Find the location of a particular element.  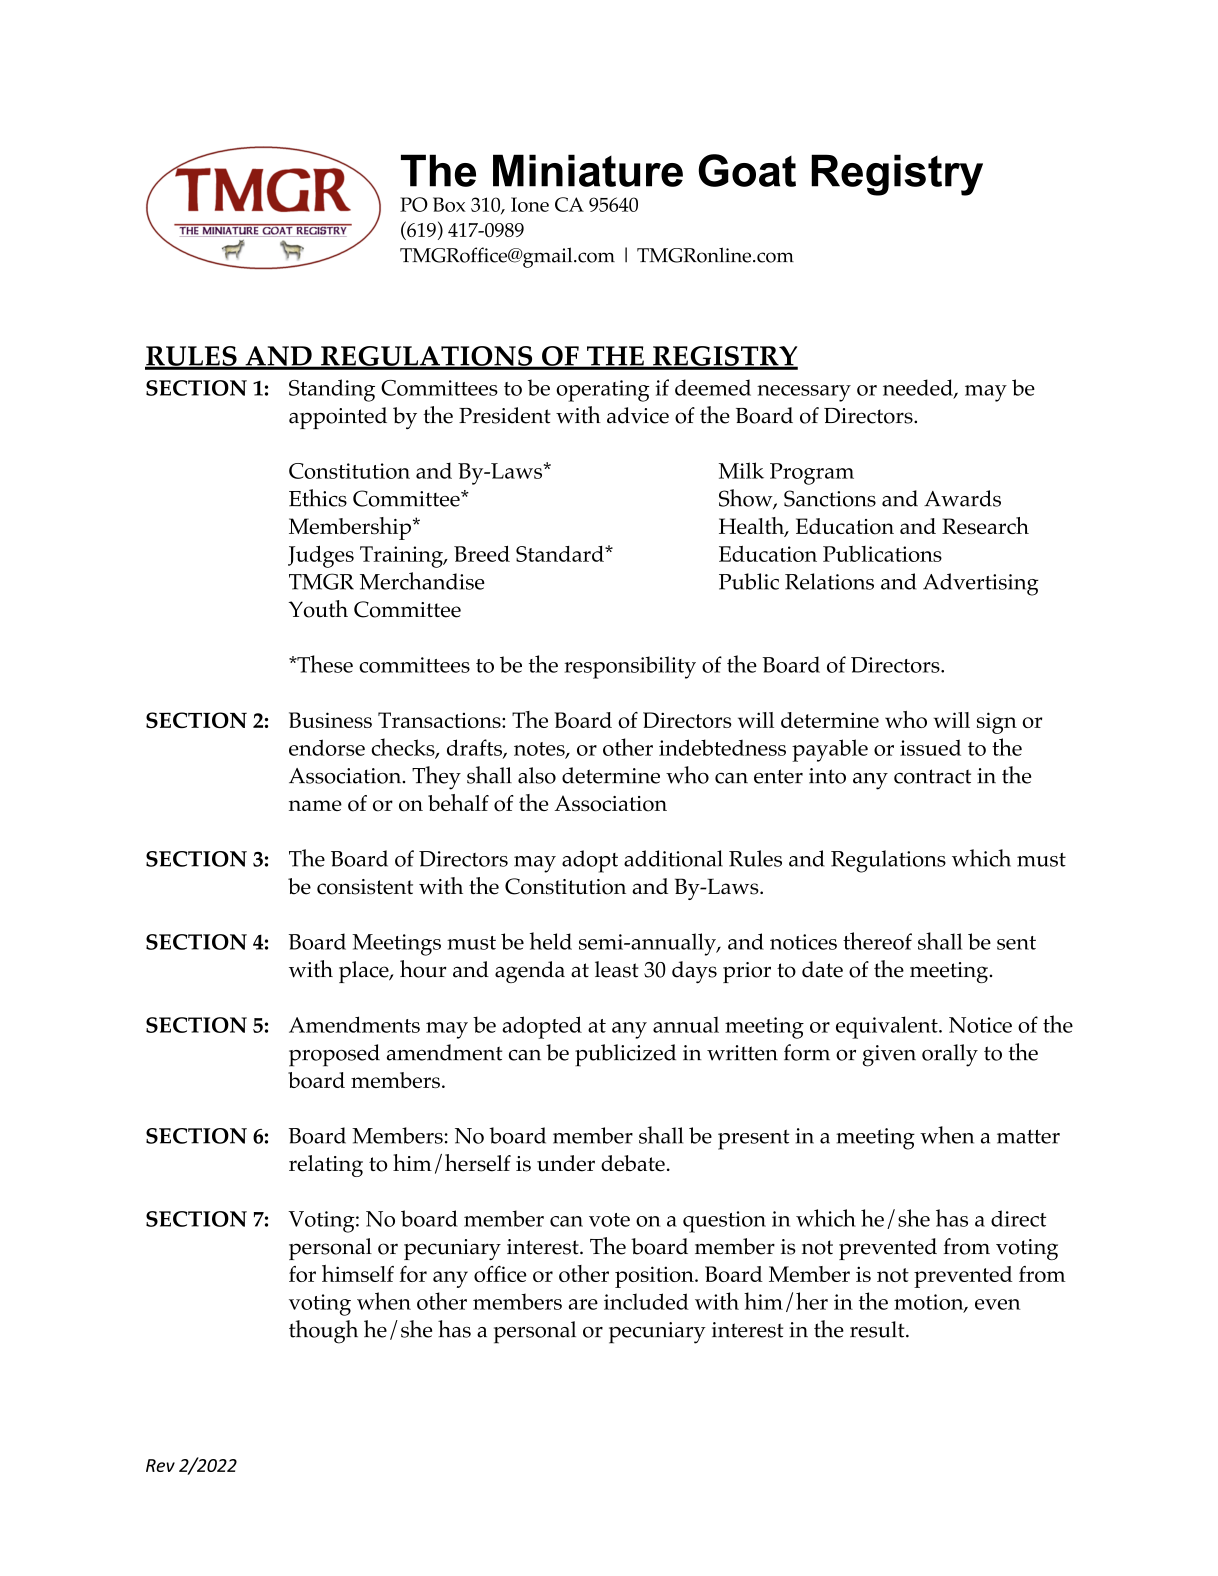

Advertising is located at coordinates (980, 584).
